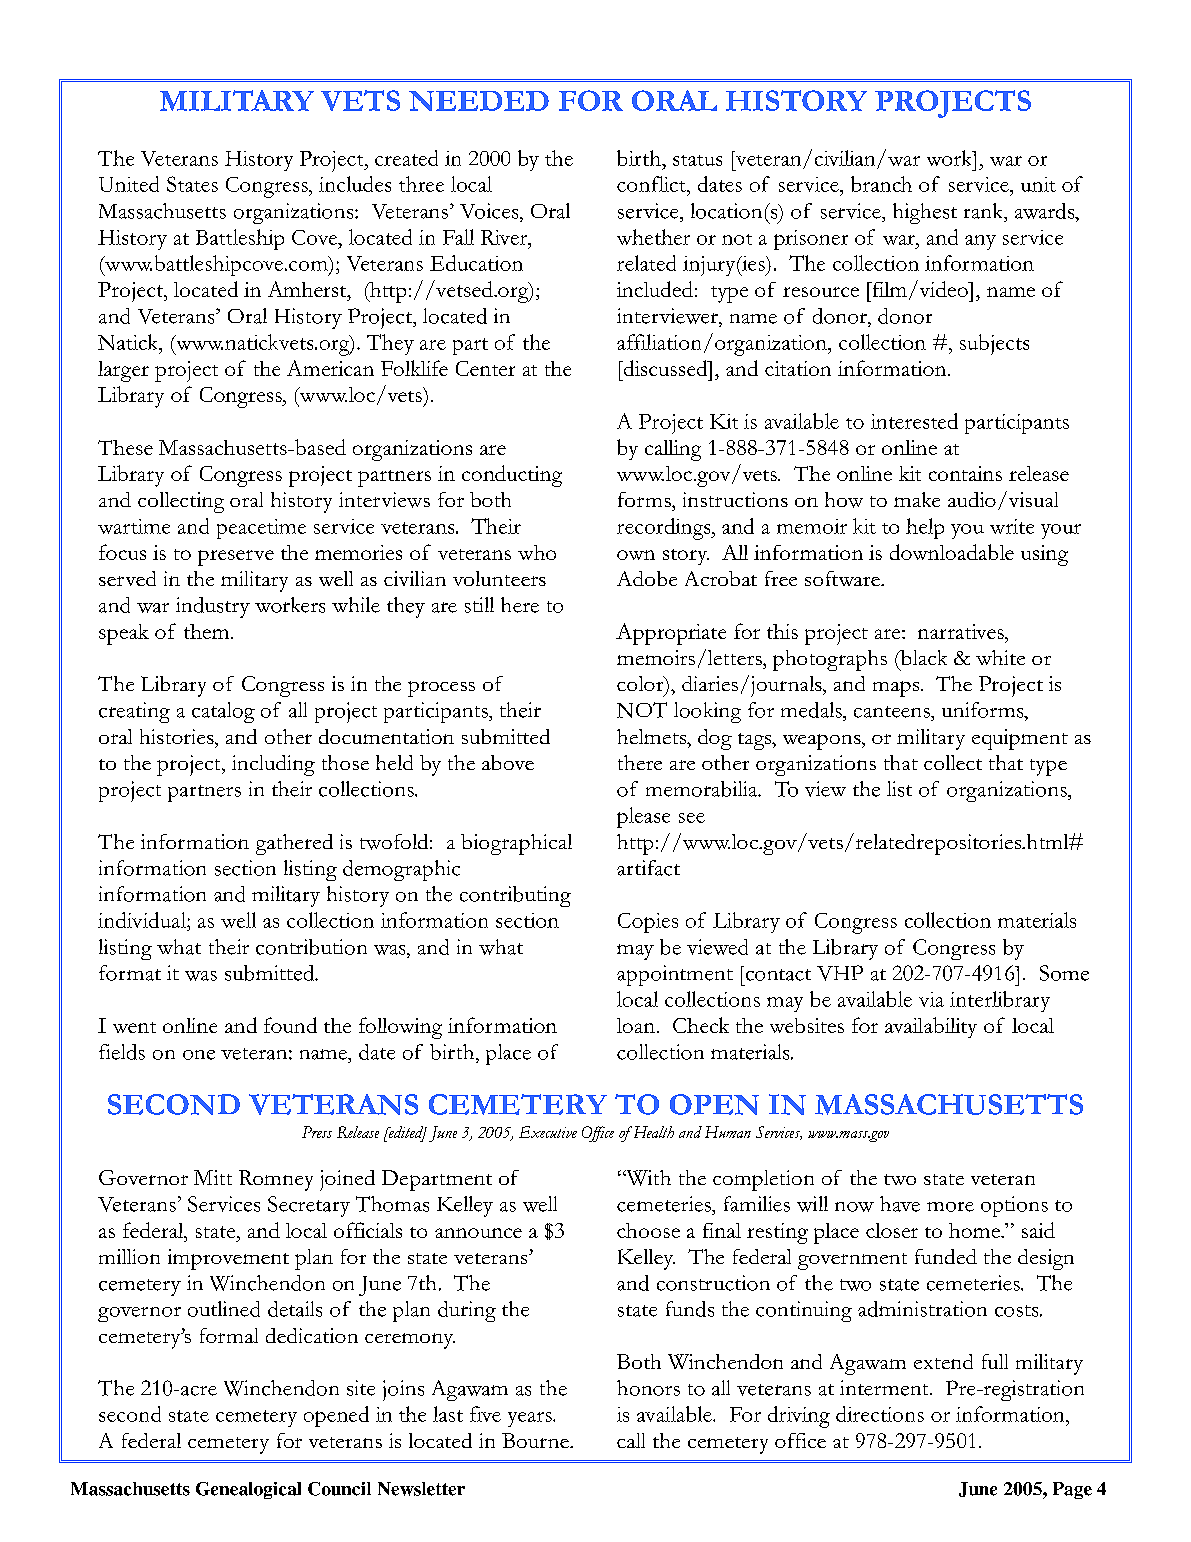  What do you see at coordinates (652, 184) in the image?
I see `conflict` at bounding box center [652, 184].
